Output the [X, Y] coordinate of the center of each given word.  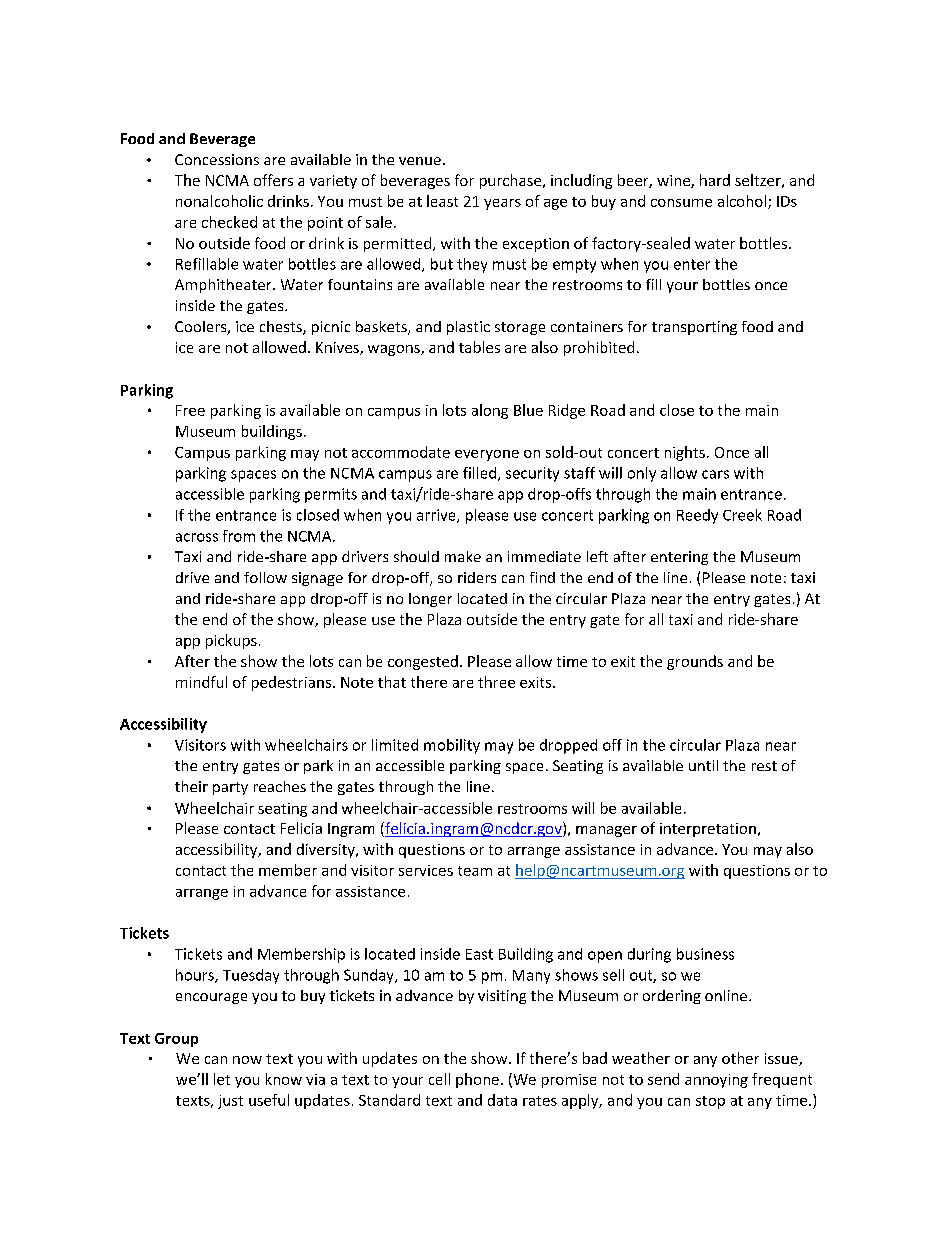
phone [477, 1080]
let [222, 1079]
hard [715, 180]
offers [273, 180]
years [502, 204]
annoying [716, 1081]
